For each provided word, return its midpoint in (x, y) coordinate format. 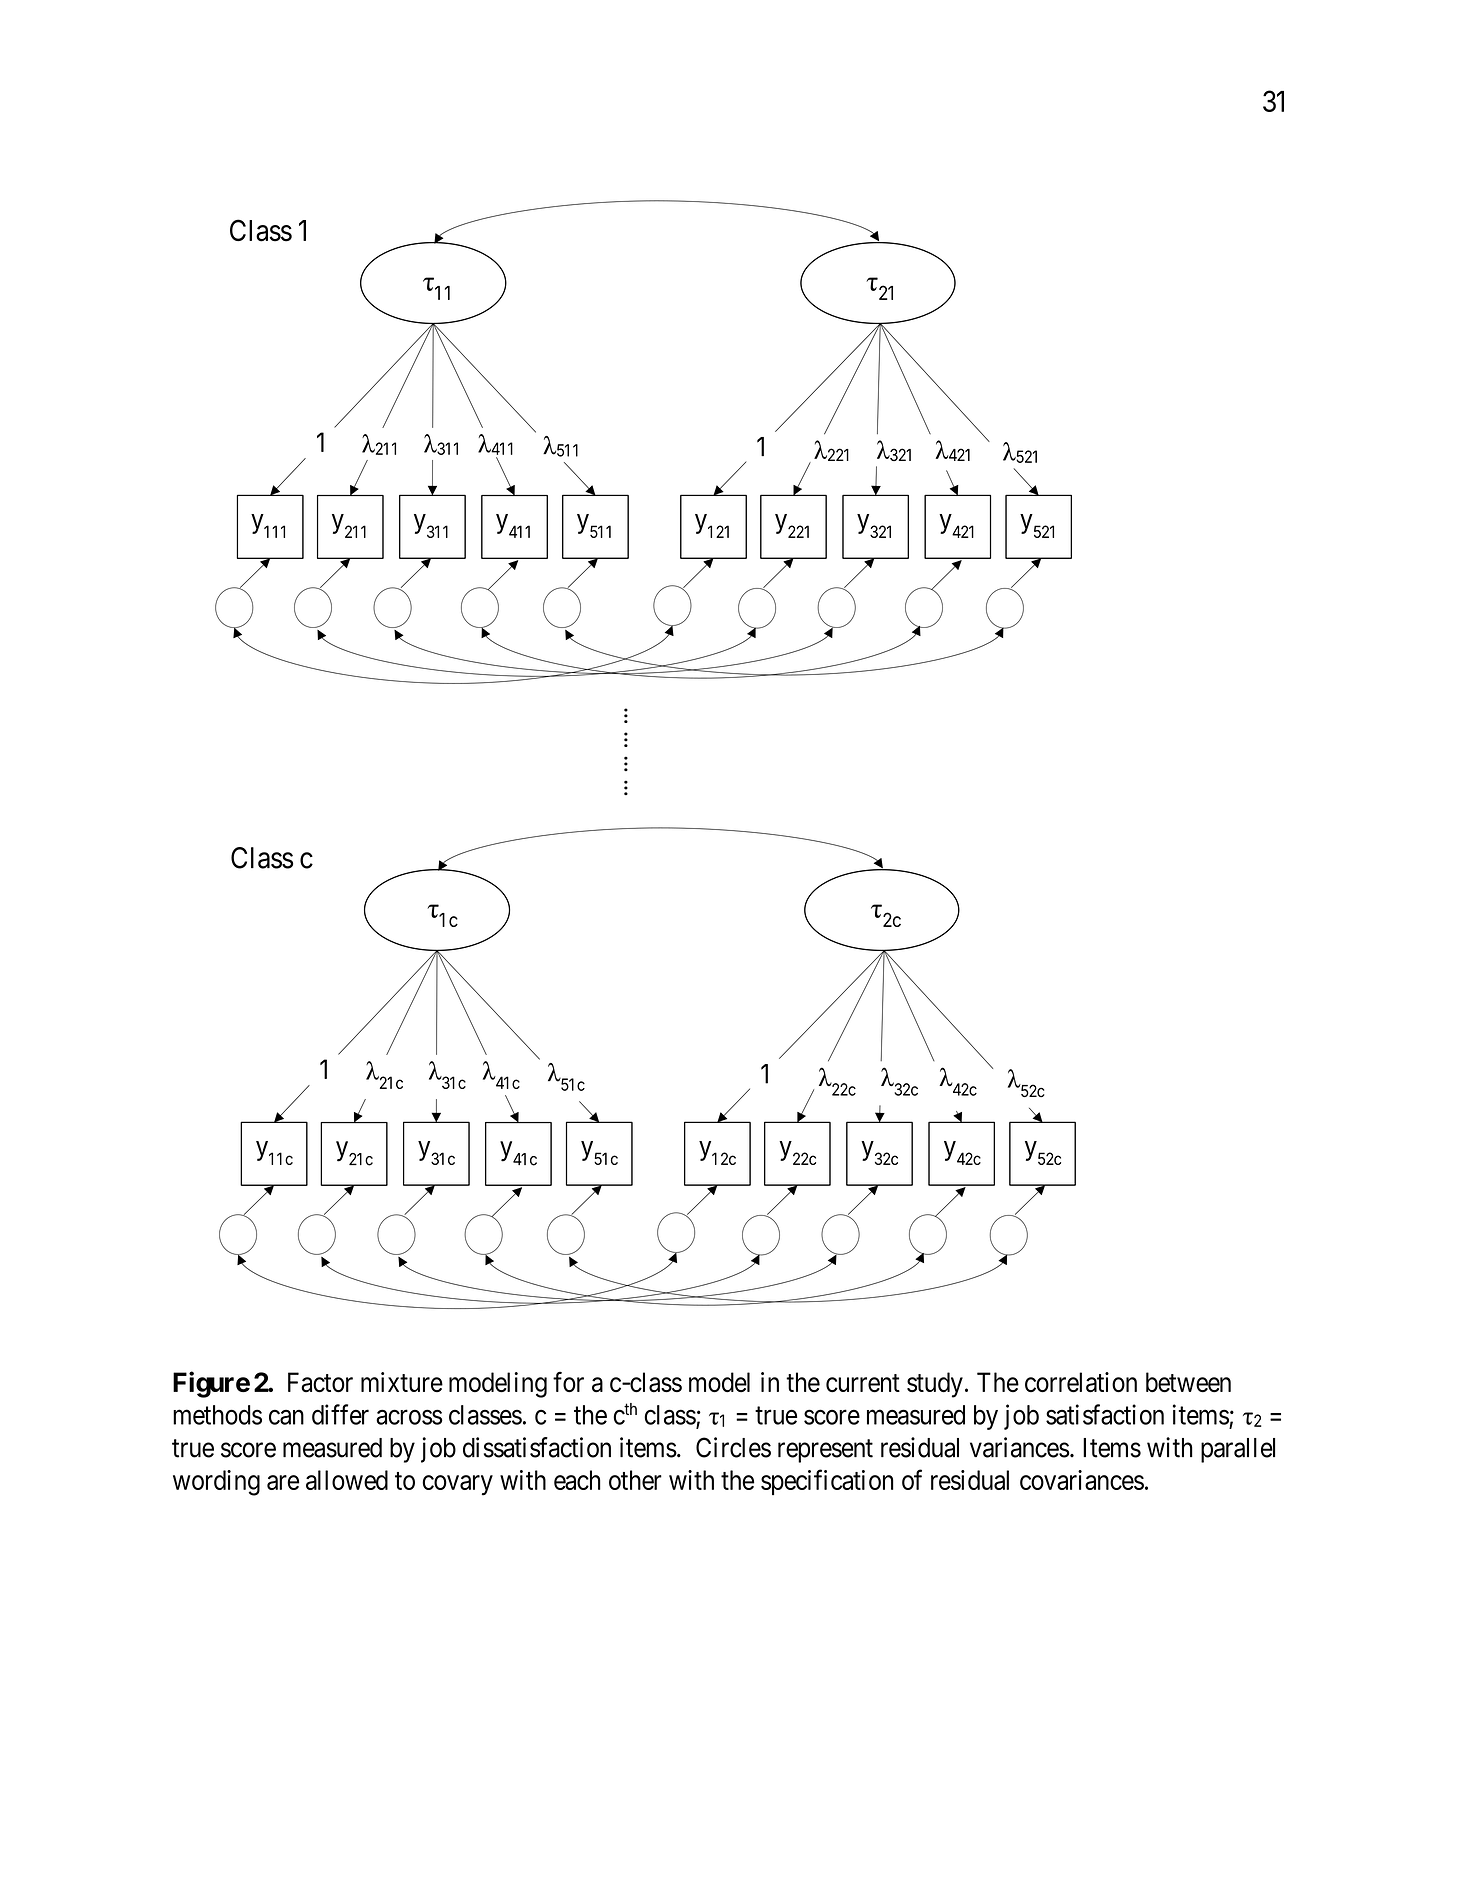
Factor (320, 1382)
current (863, 1383)
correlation (1081, 1382)
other (635, 1480)
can (286, 1417)
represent (825, 1451)
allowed (347, 1480)
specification (827, 1482)
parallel (1238, 1450)
